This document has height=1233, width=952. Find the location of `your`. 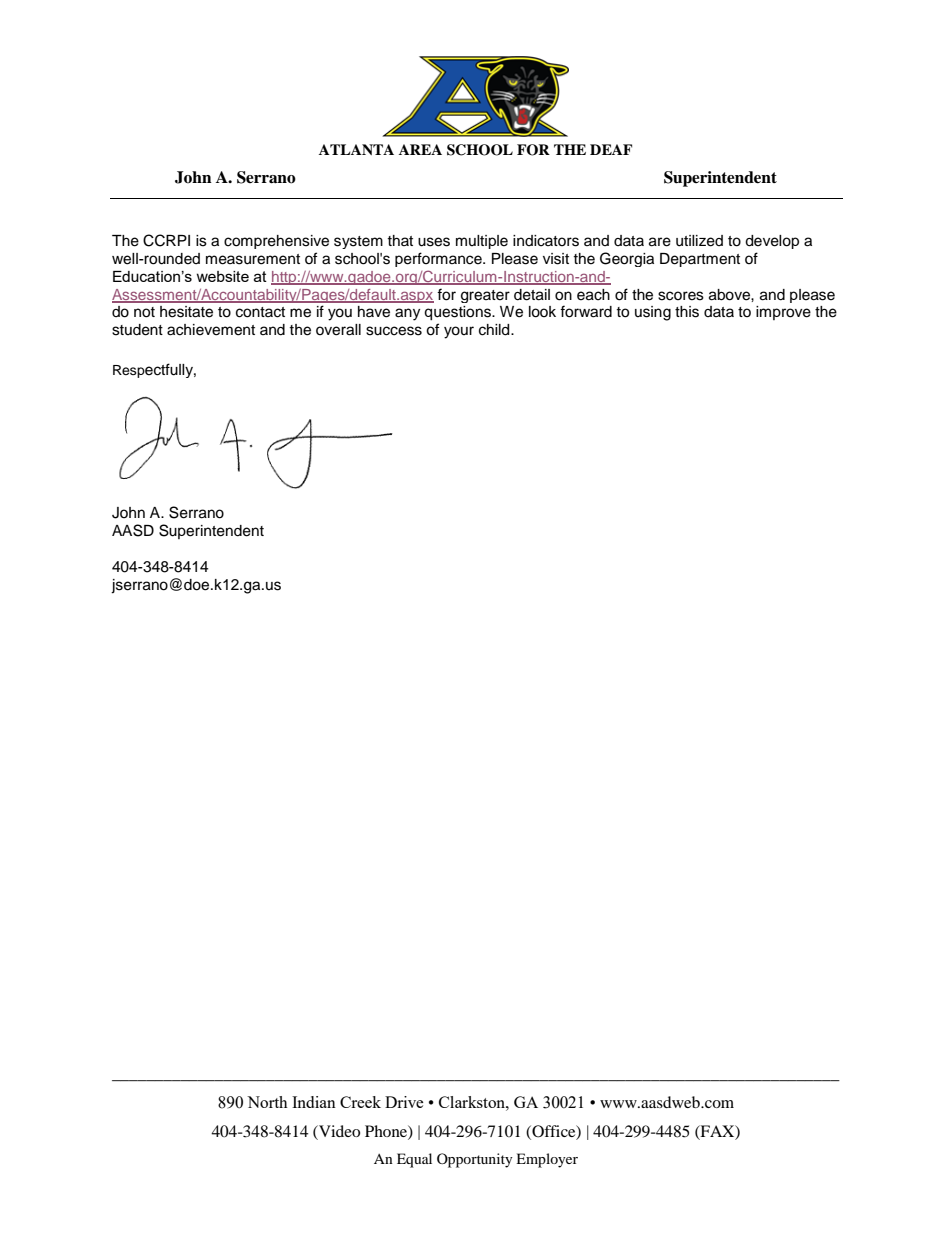

your is located at coordinates (459, 332).
